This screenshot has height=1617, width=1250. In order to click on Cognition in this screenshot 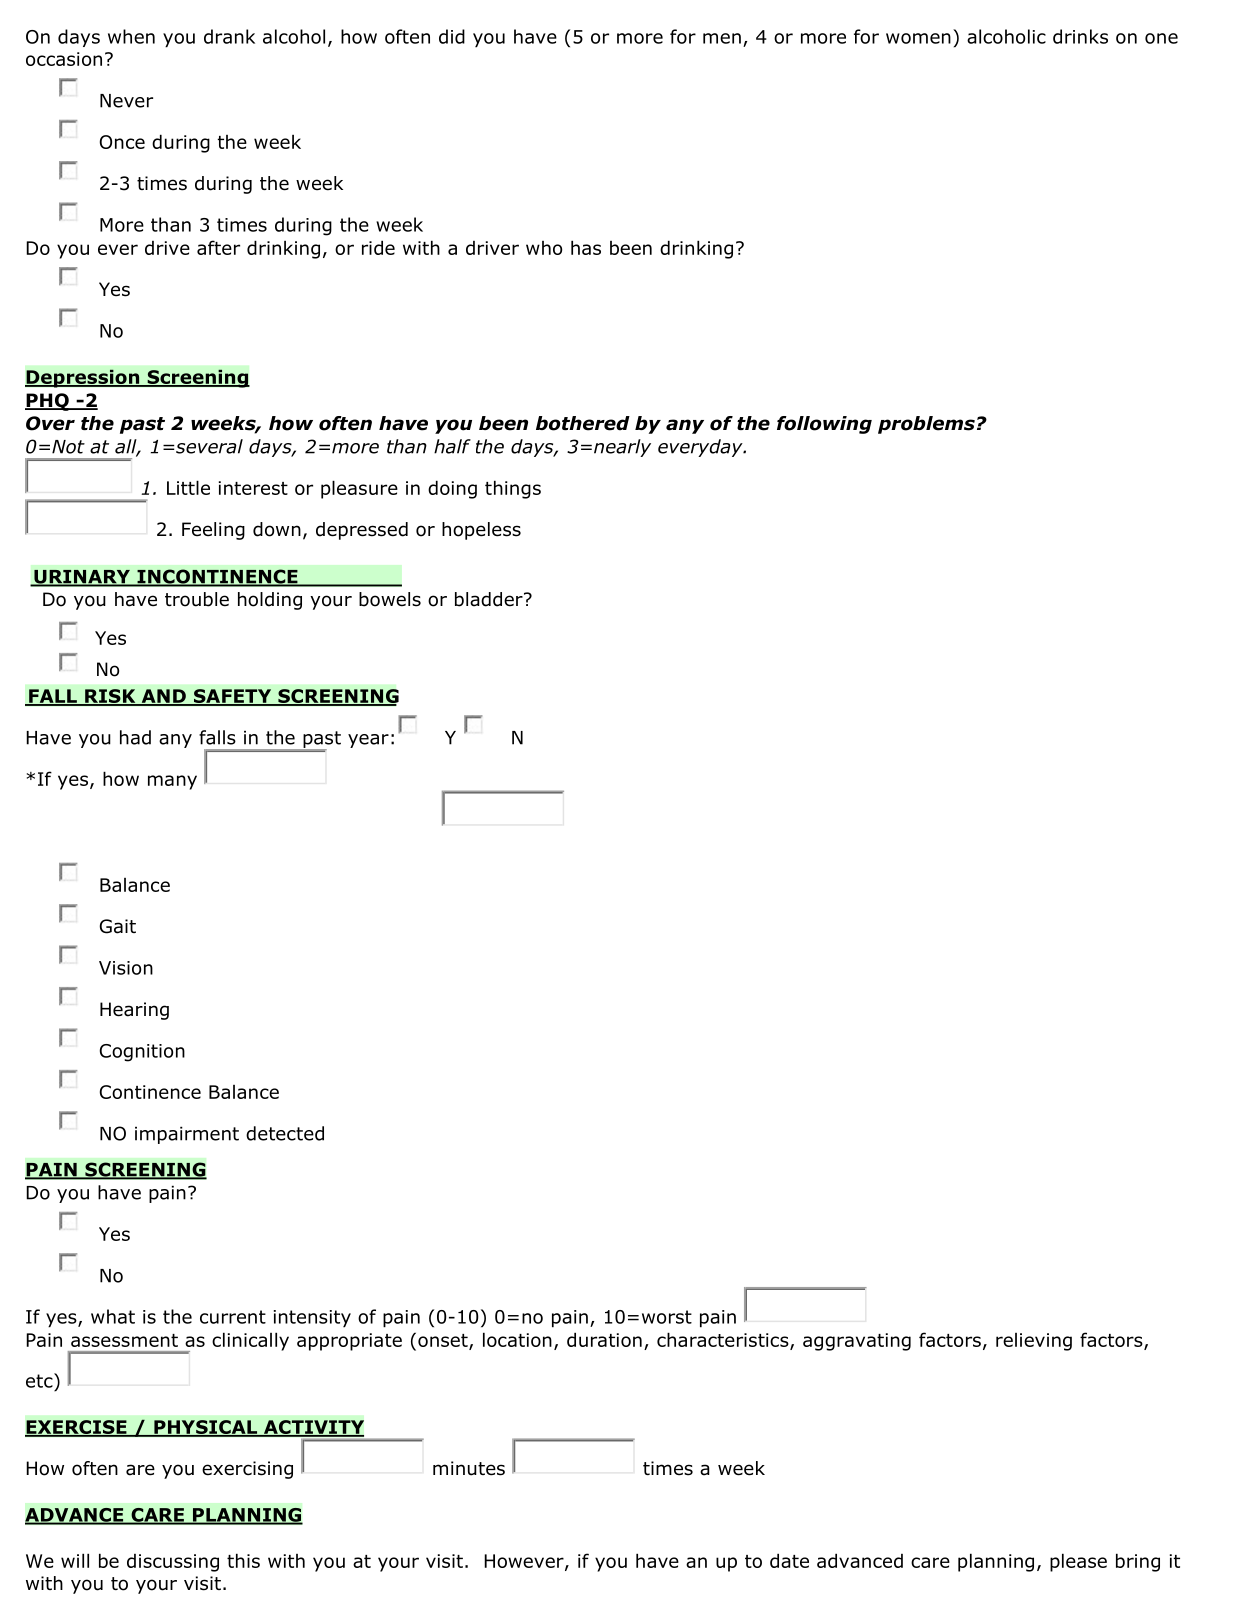, I will do `click(142, 1053)`.
